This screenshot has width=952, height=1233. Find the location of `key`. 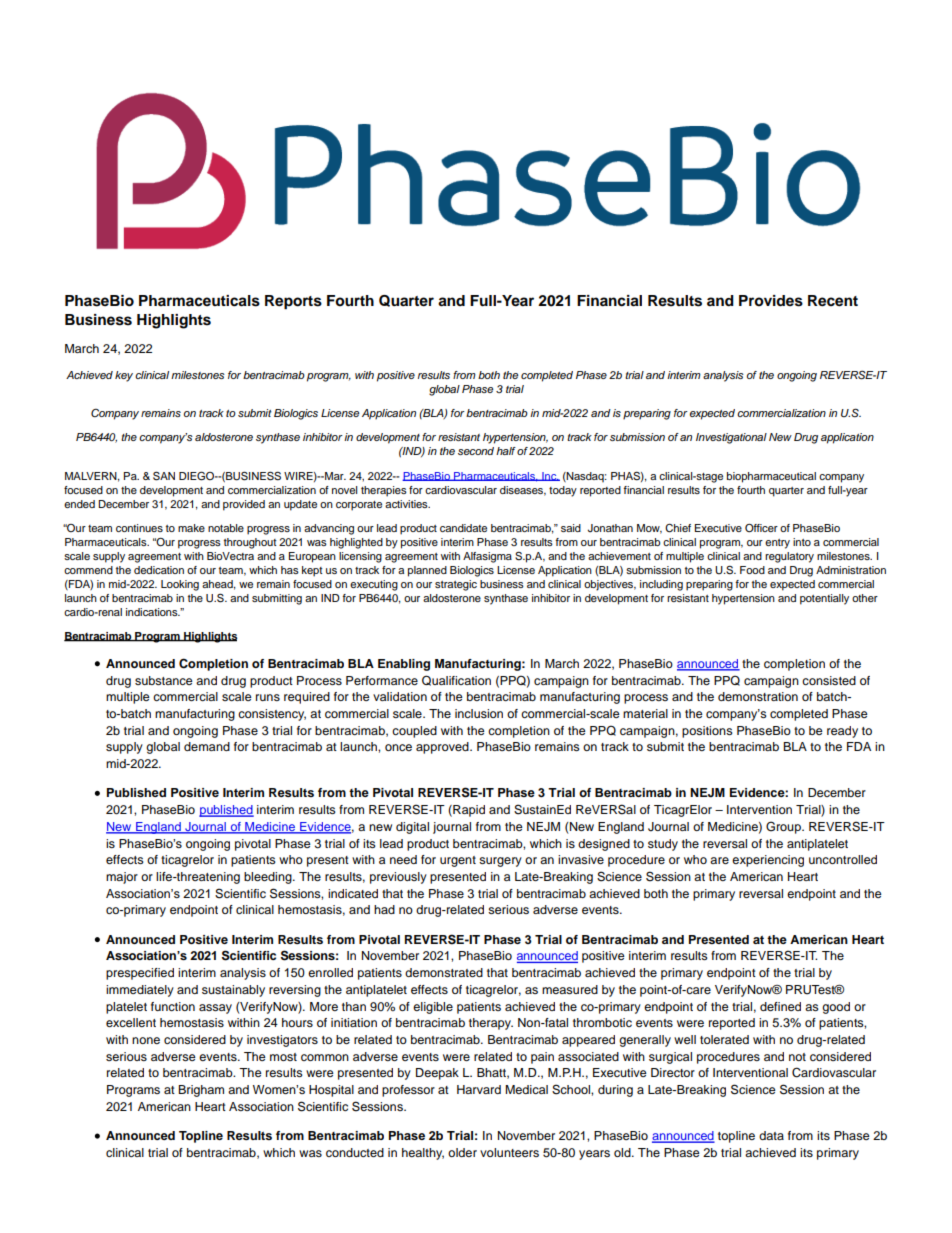

key is located at coordinates (124, 376).
